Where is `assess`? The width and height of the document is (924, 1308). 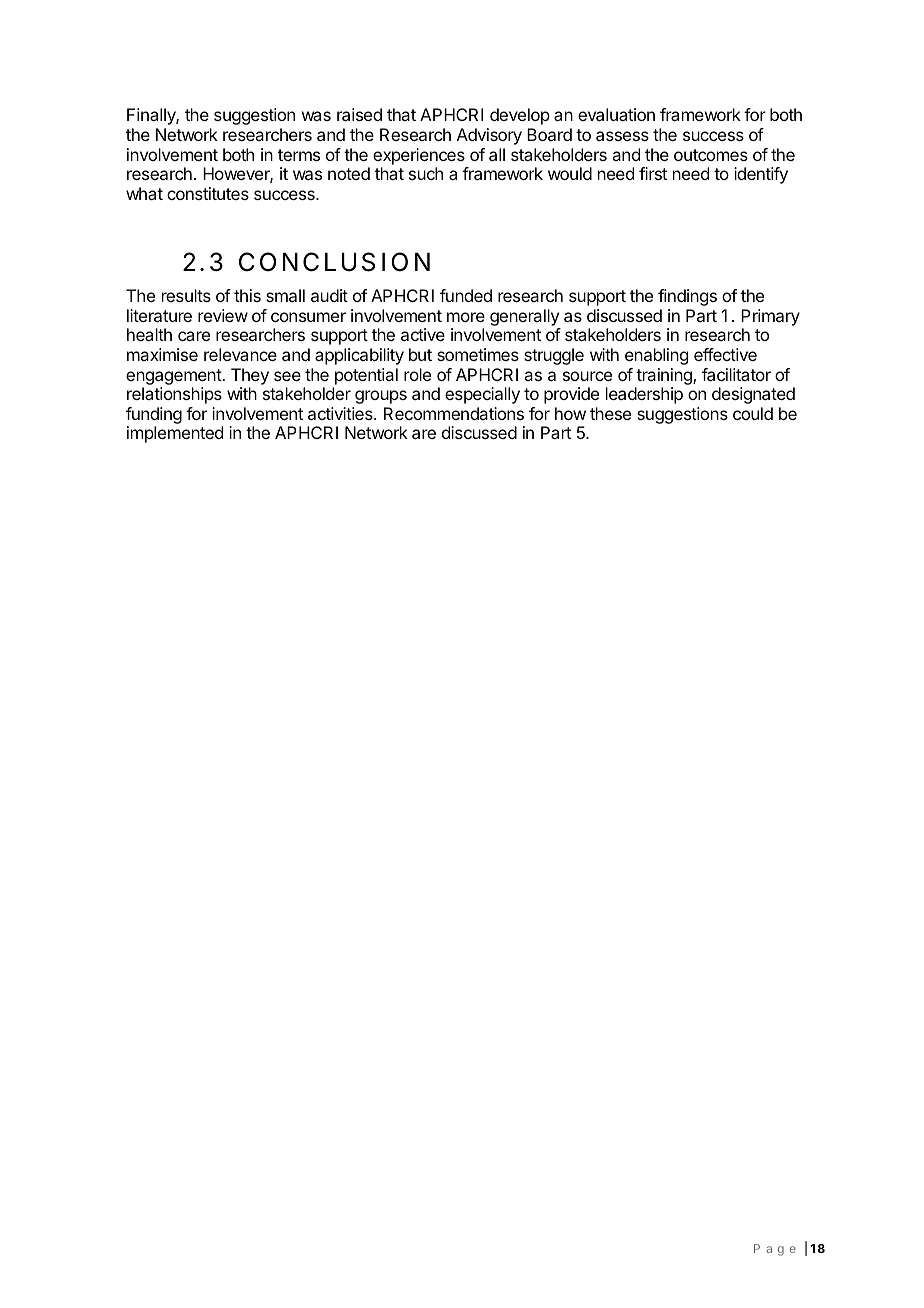
assess is located at coordinates (622, 136).
